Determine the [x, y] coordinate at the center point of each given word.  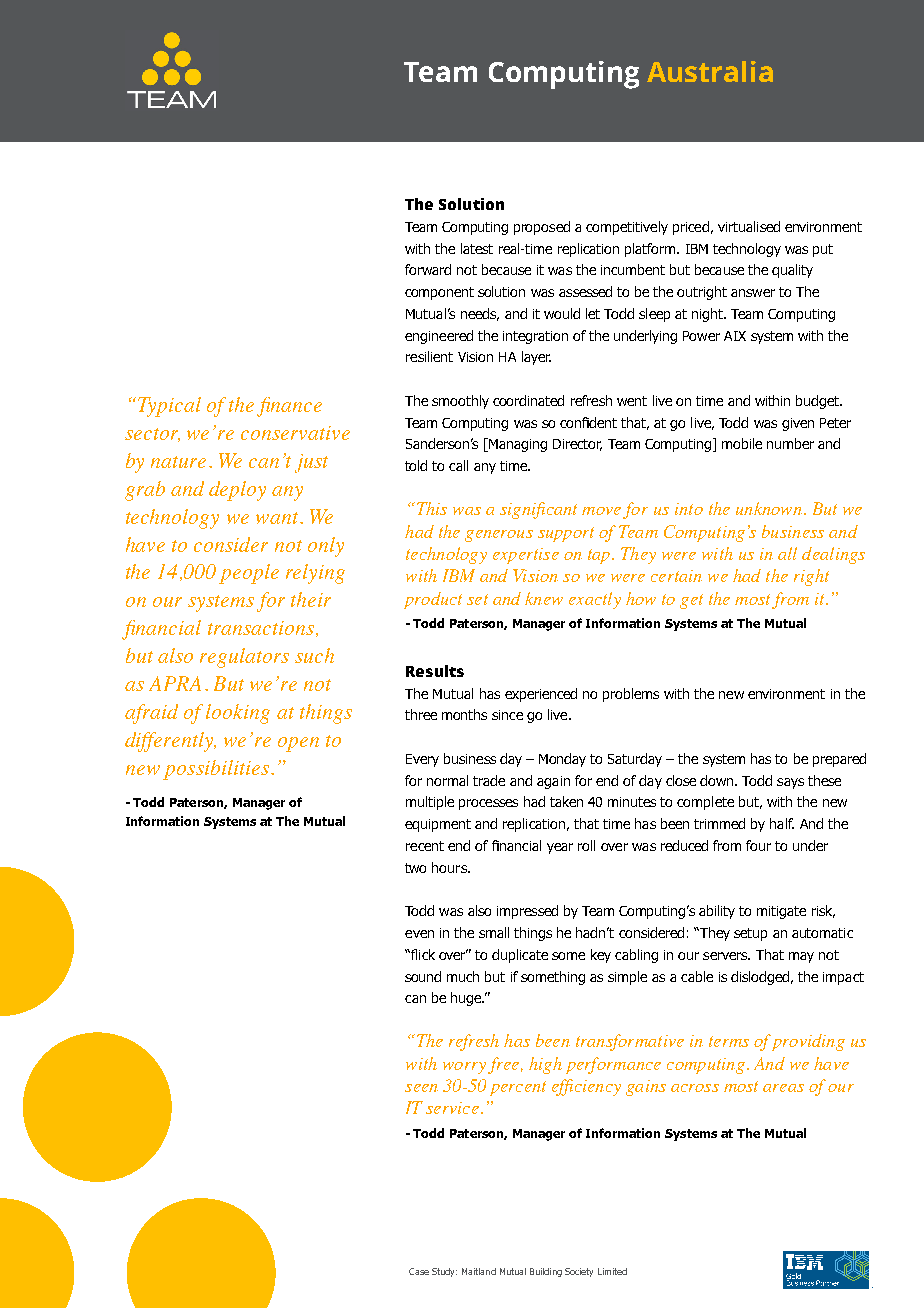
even [419, 934]
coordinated [528, 400]
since [507, 715]
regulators [244, 658]
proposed [542, 228]
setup [750, 934]
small [494, 932]
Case [419, 1271]
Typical [169, 407]
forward [428, 269]
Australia [710, 71]
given [798, 424]
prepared [839, 760]
